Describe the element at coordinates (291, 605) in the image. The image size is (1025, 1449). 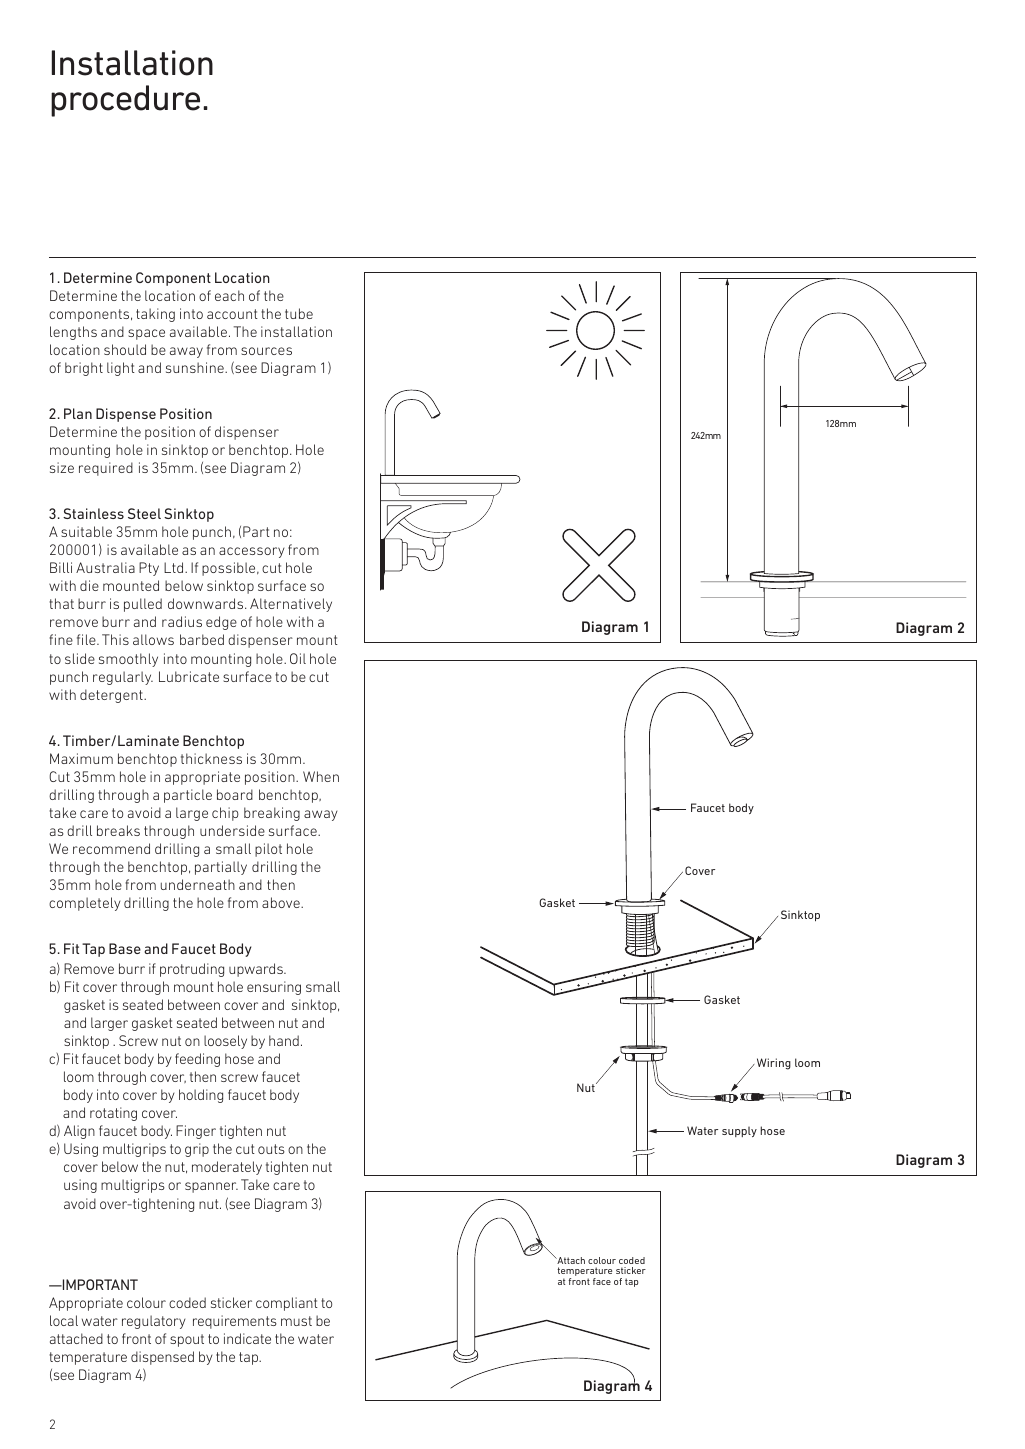
I see `Alternatively` at that location.
